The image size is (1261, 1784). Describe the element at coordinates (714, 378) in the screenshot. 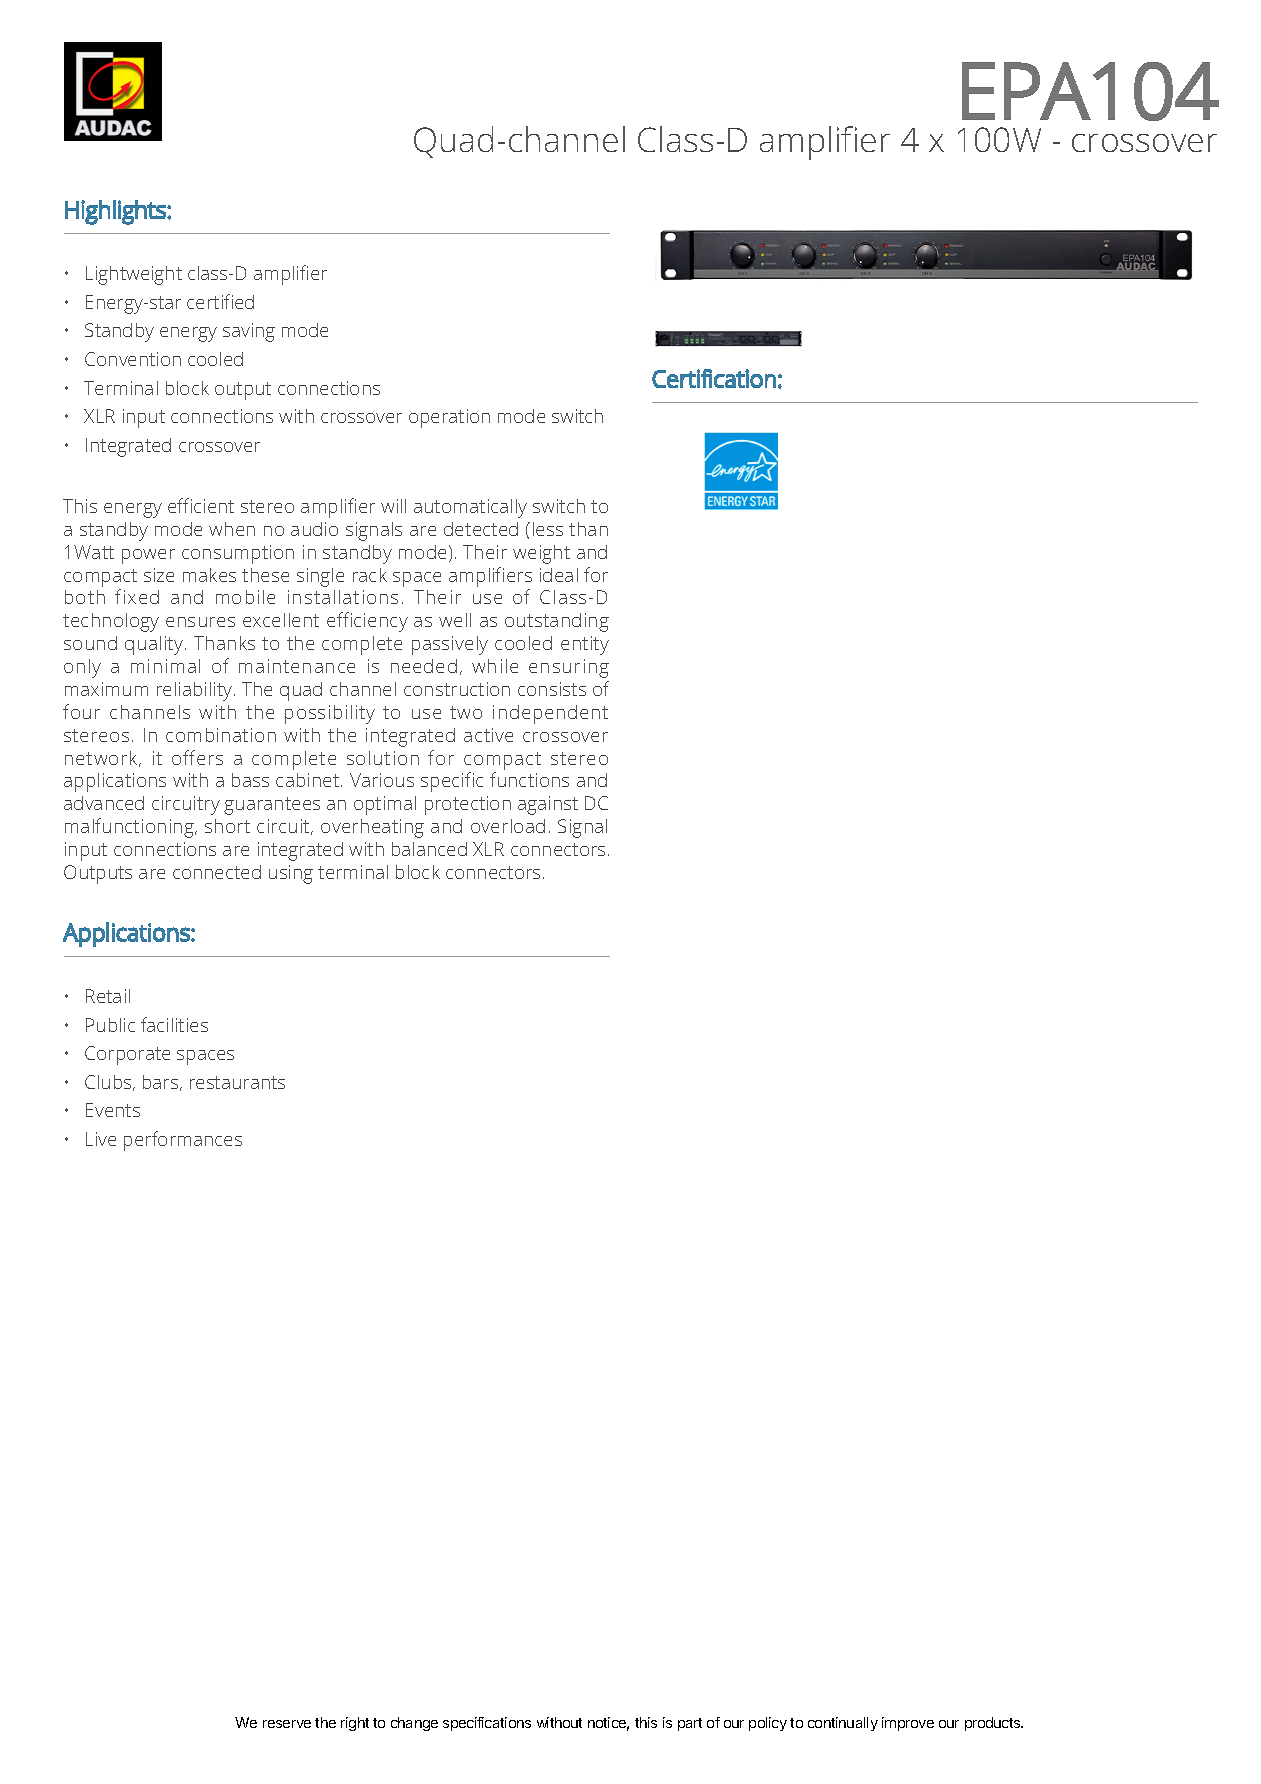

I see `Certification` at that location.
